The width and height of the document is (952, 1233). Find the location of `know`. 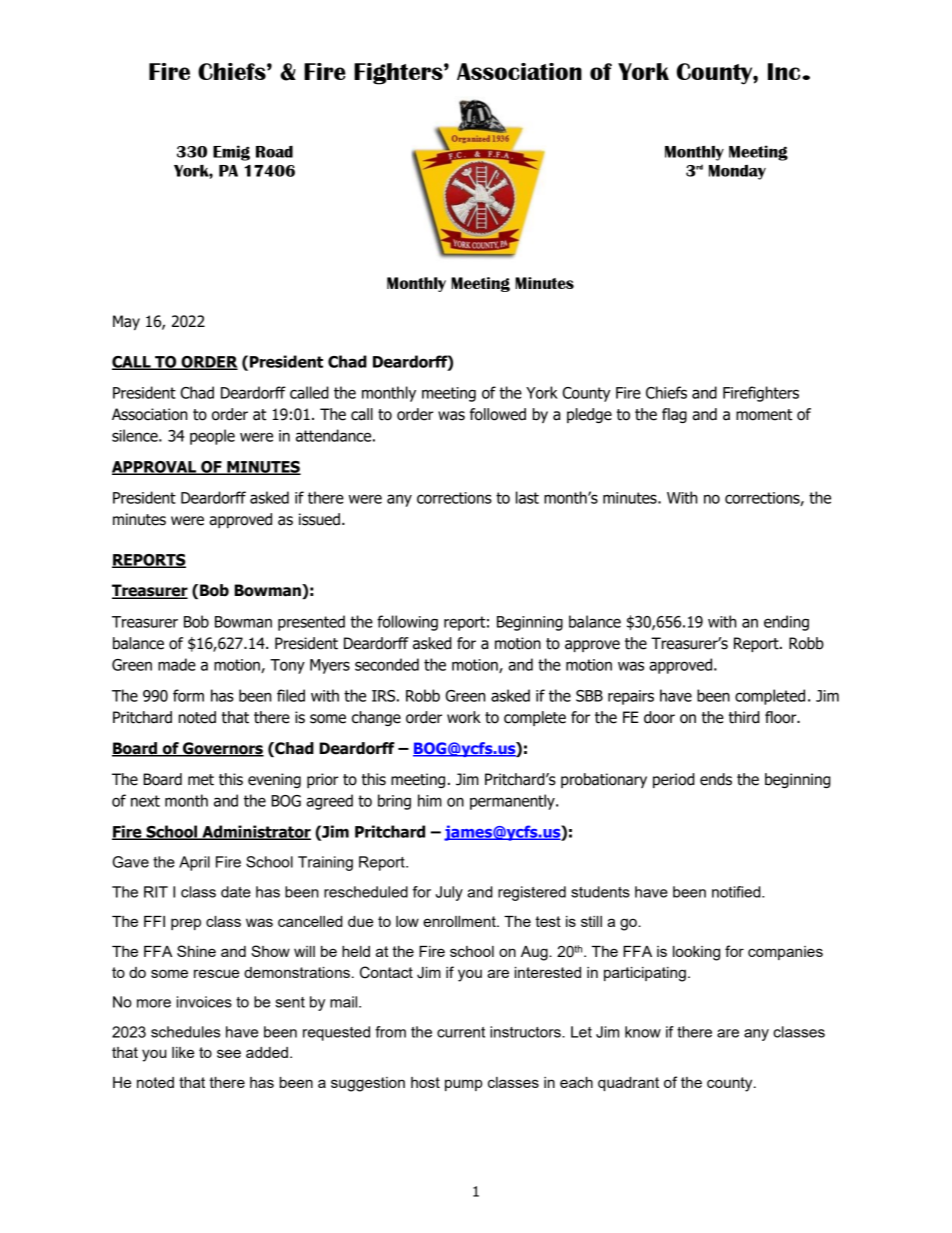

know is located at coordinates (643, 1032).
